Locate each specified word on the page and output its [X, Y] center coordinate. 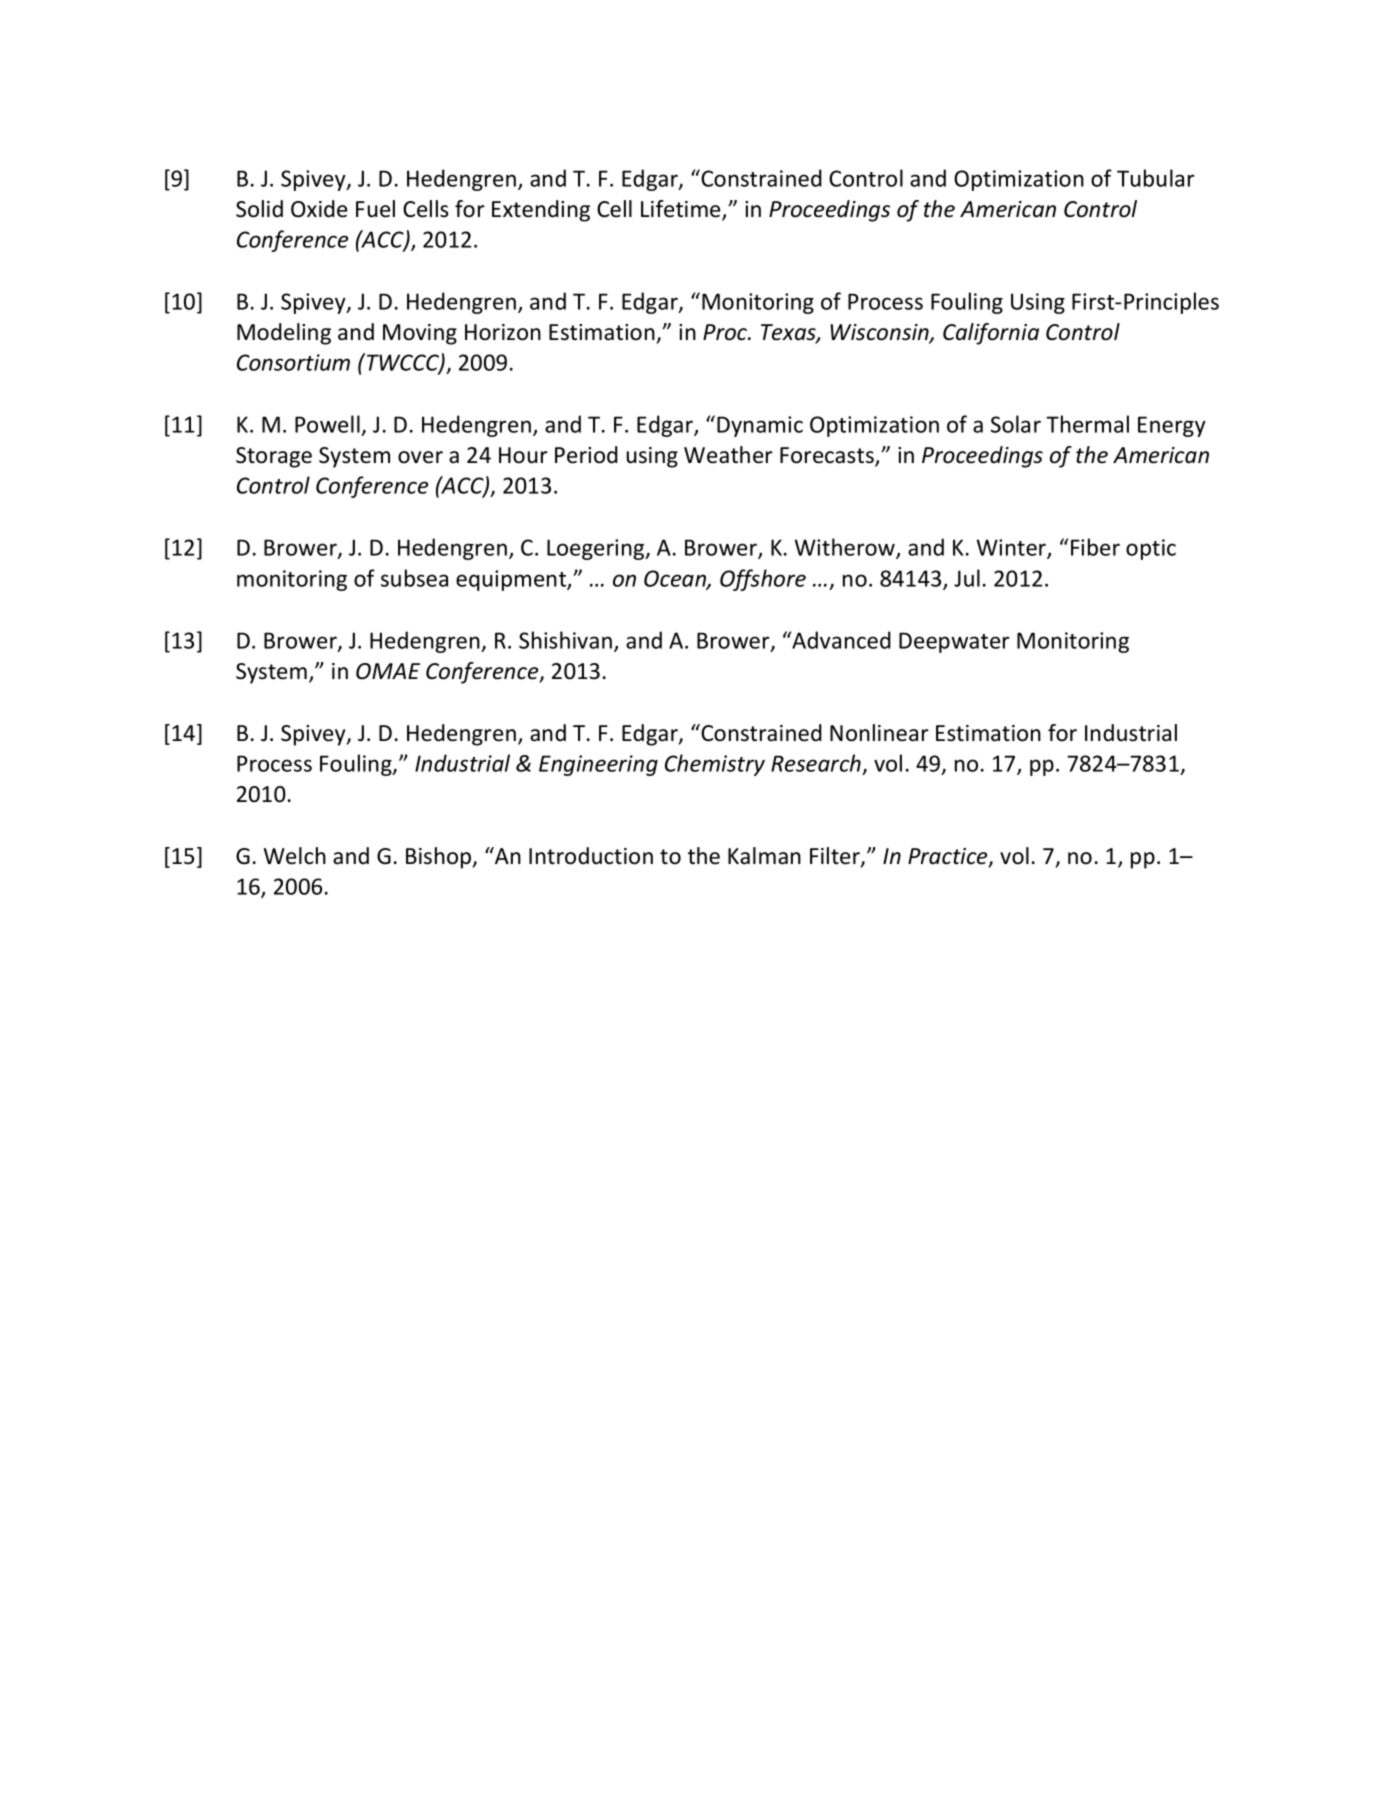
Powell [328, 425]
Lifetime [682, 210]
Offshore [763, 580]
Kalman [764, 856]
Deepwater [954, 642]
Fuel [375, 209]
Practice [949, 857]
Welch [295, 856]
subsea [414, 578]
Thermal [1087, 424]
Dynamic [760, 426]
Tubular [1156, 178]
